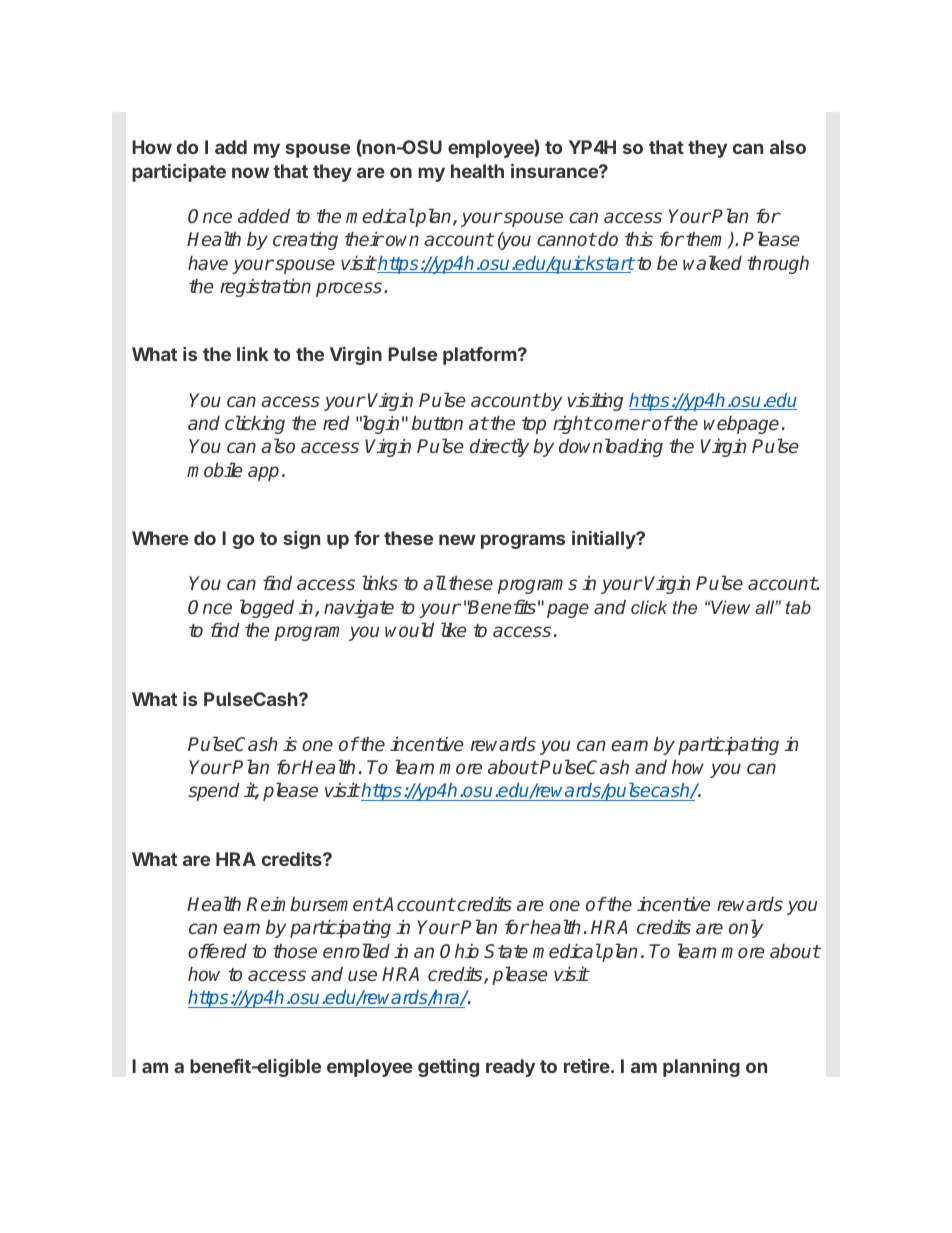 The image size is (952, 1233). I want to click on like, so click(454, 629).
